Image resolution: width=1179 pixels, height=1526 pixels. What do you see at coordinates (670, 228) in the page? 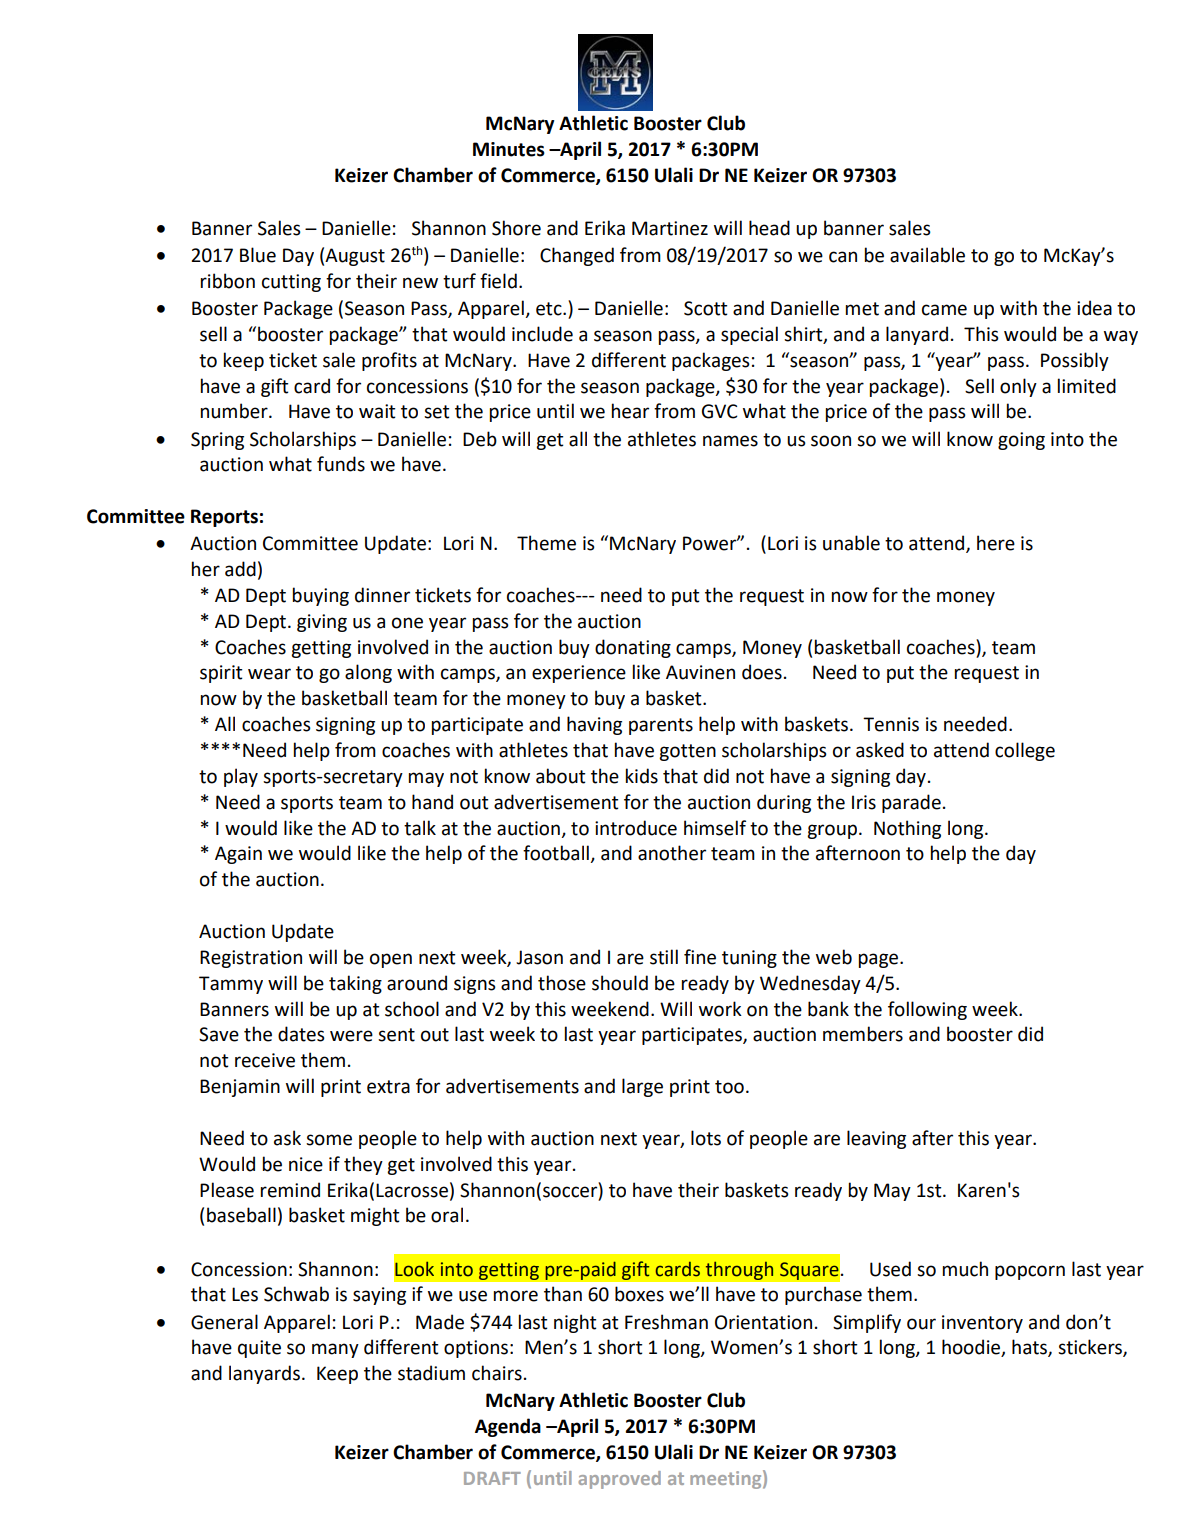
I see `Martinez` at bounding box center [670, 228].
